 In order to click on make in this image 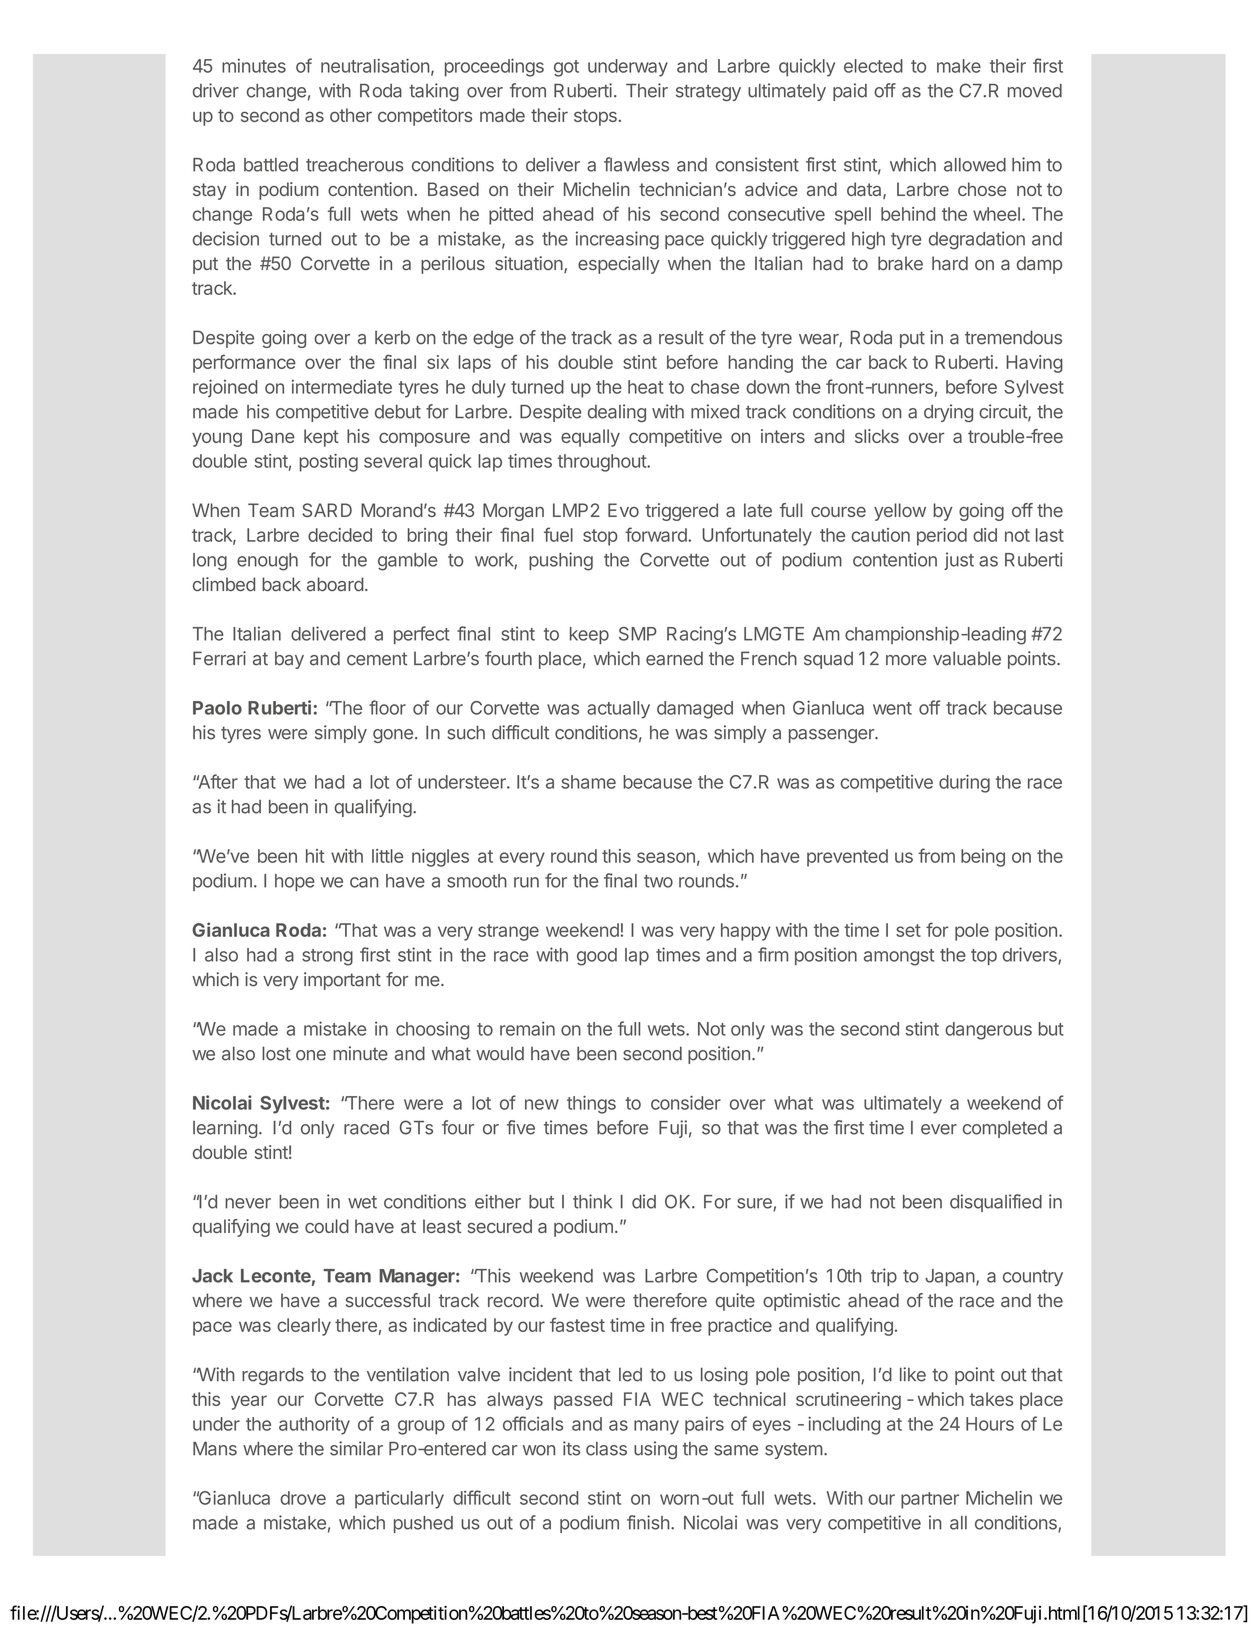, I will do `click(959, 66)`.
